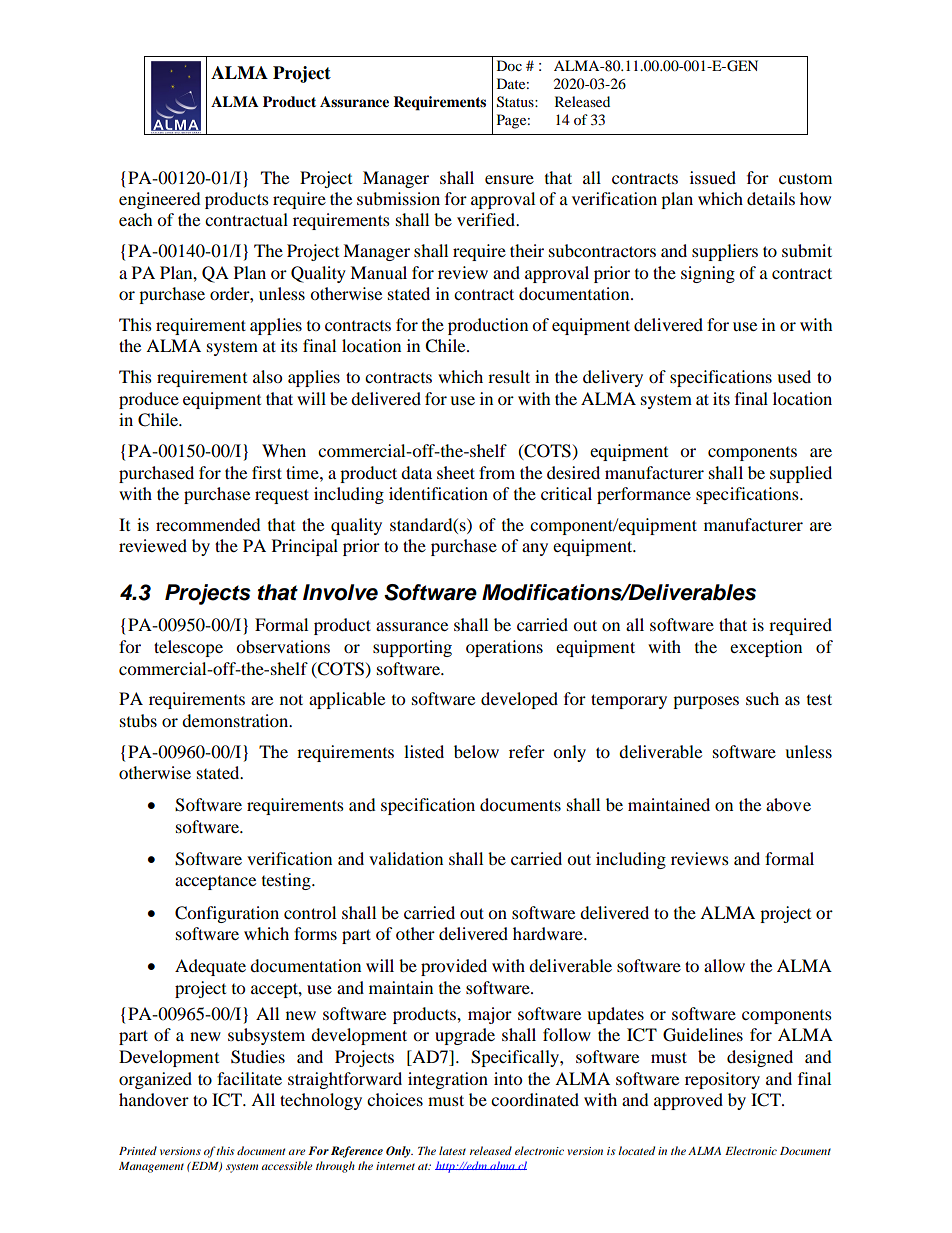  Describe the element at coordinates (454, 967) in the screenshot. I see `provided` at that location.
